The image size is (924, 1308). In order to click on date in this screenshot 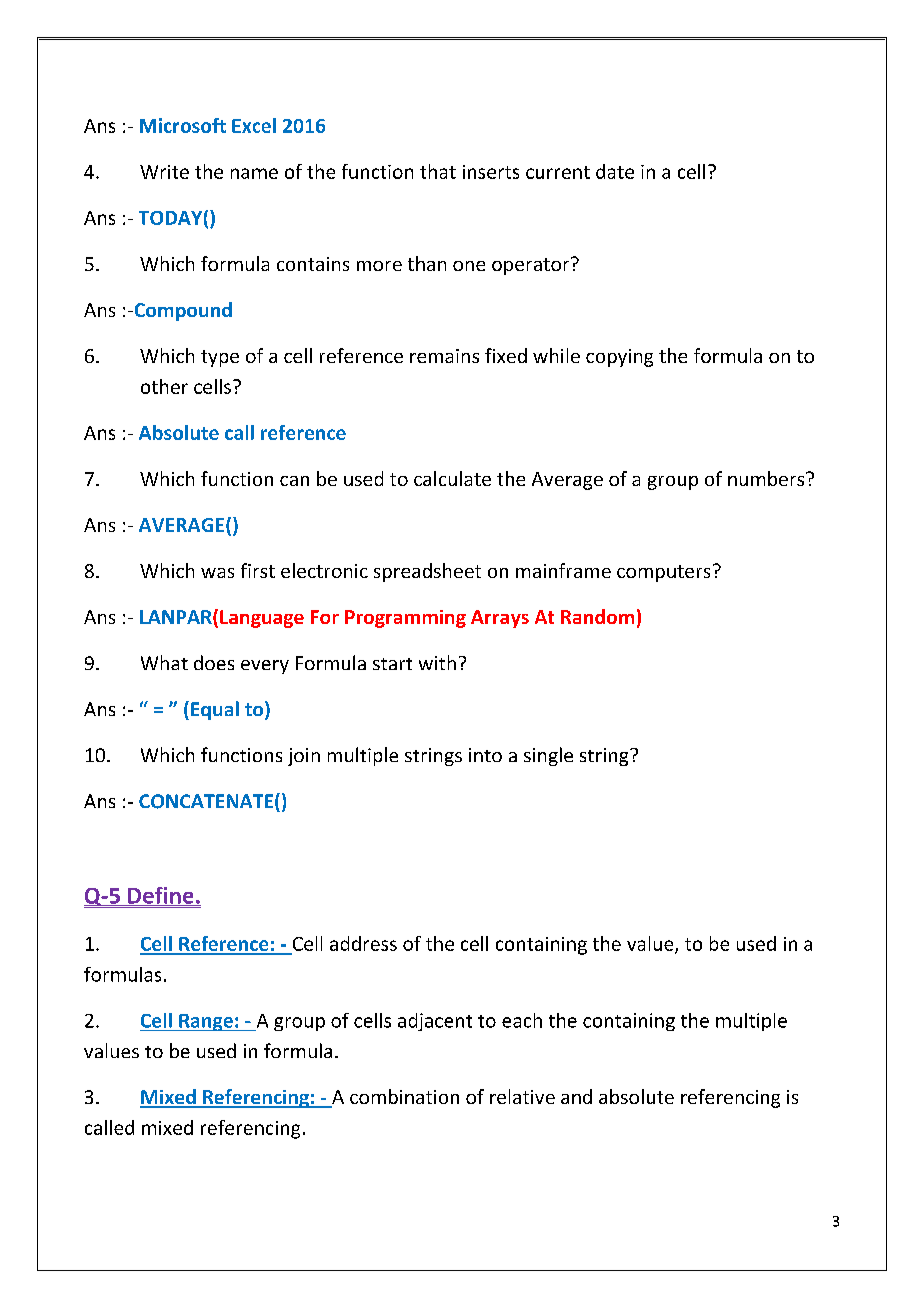, I will do `click(615, 171)`.
